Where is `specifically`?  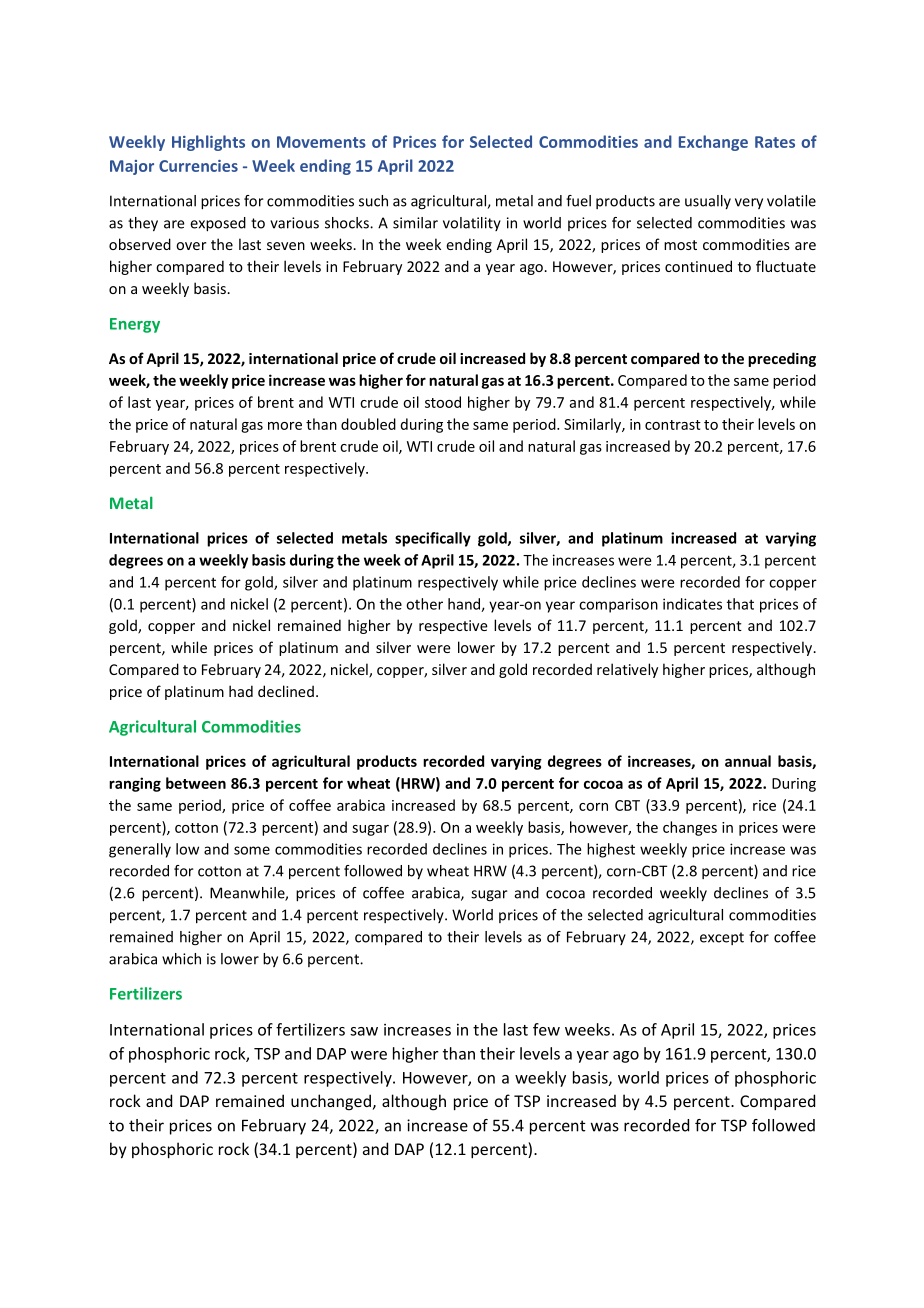
specifically is located at coordinates (433, 539).
